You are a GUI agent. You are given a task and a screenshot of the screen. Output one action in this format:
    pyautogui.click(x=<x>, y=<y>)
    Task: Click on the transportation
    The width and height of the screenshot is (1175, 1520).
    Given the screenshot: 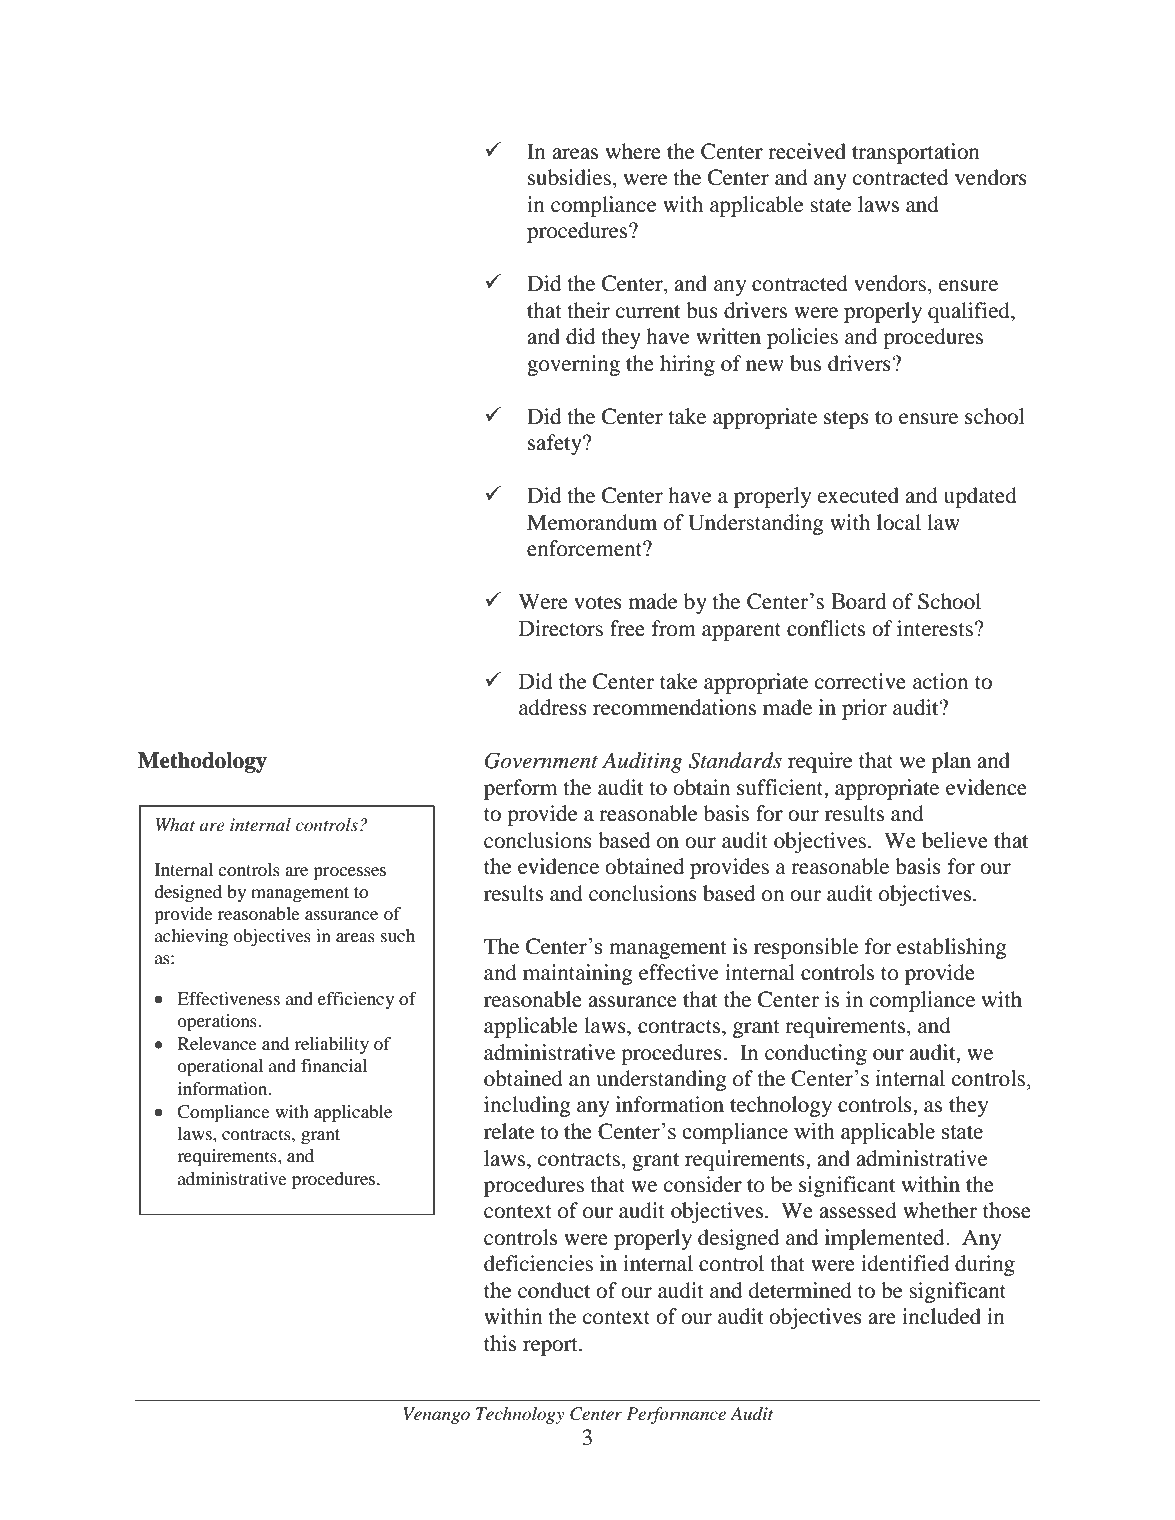 What is the action you would take?
    pyautogui.click(x=916, y=153)
